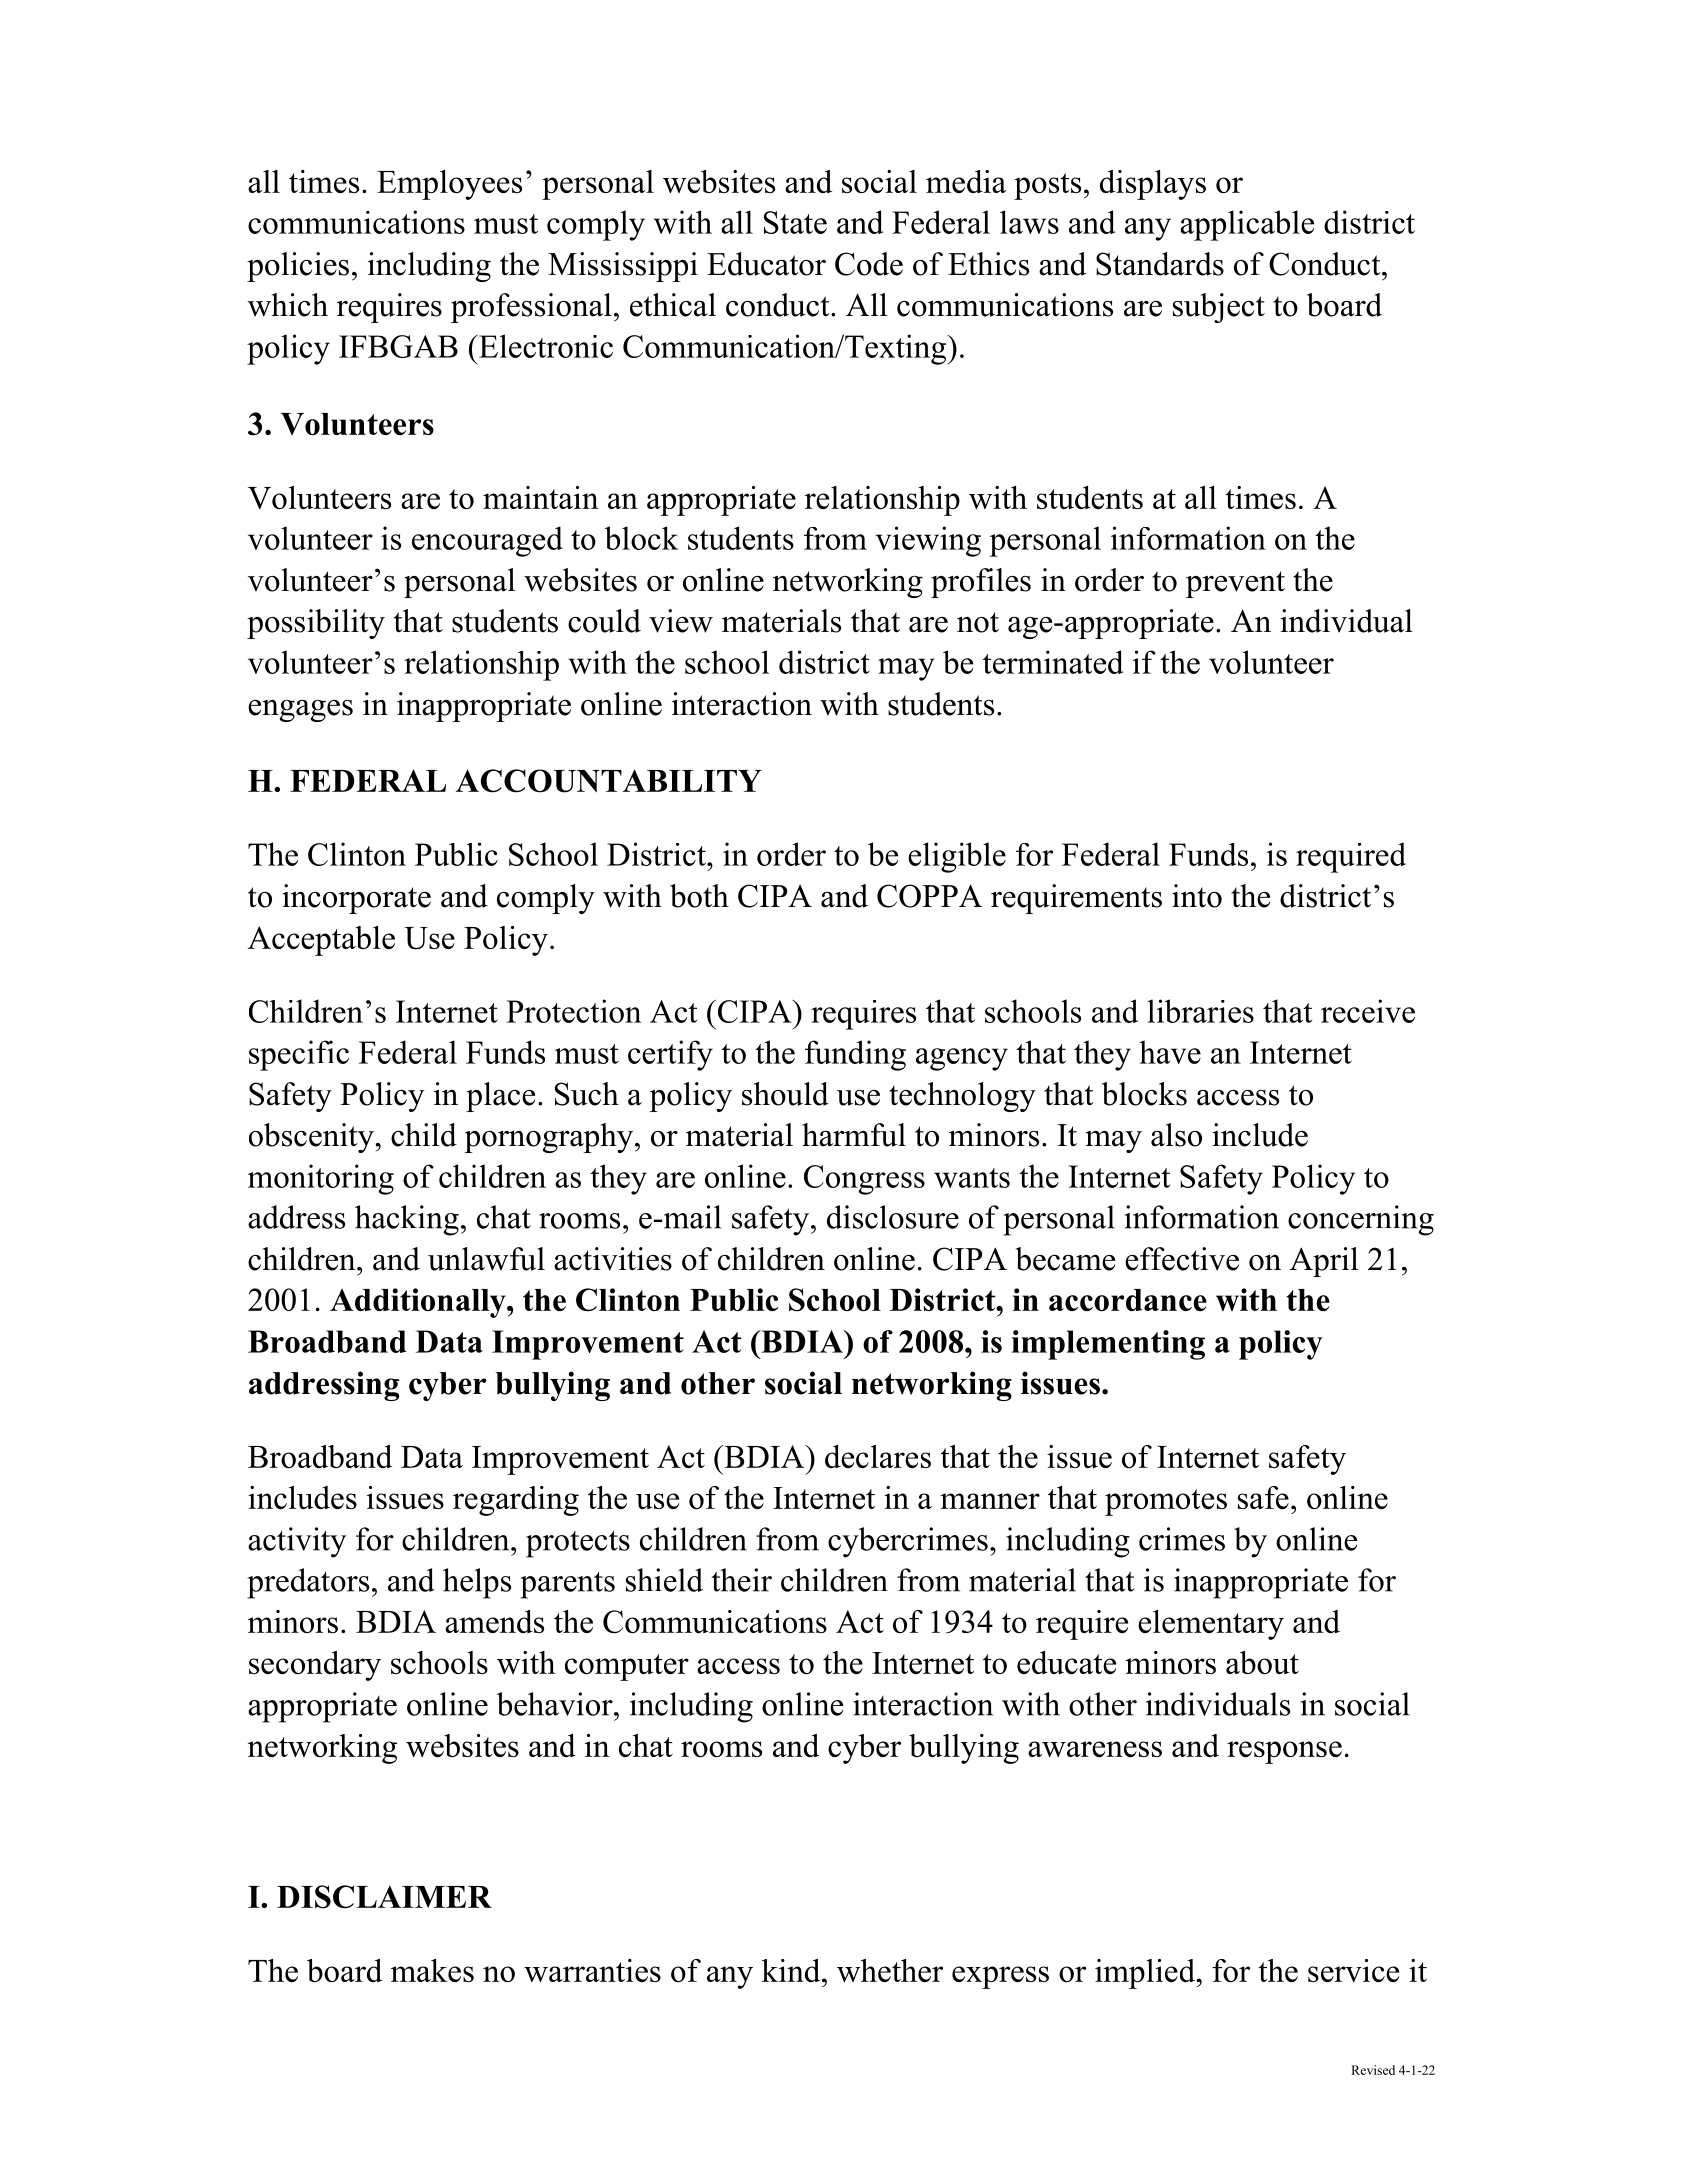 Image resolution: width=1683 pixels, height=2177 pixels. Describe the element at coordinates (432, 1970) in the screenshot. I see `makes` at that location.
